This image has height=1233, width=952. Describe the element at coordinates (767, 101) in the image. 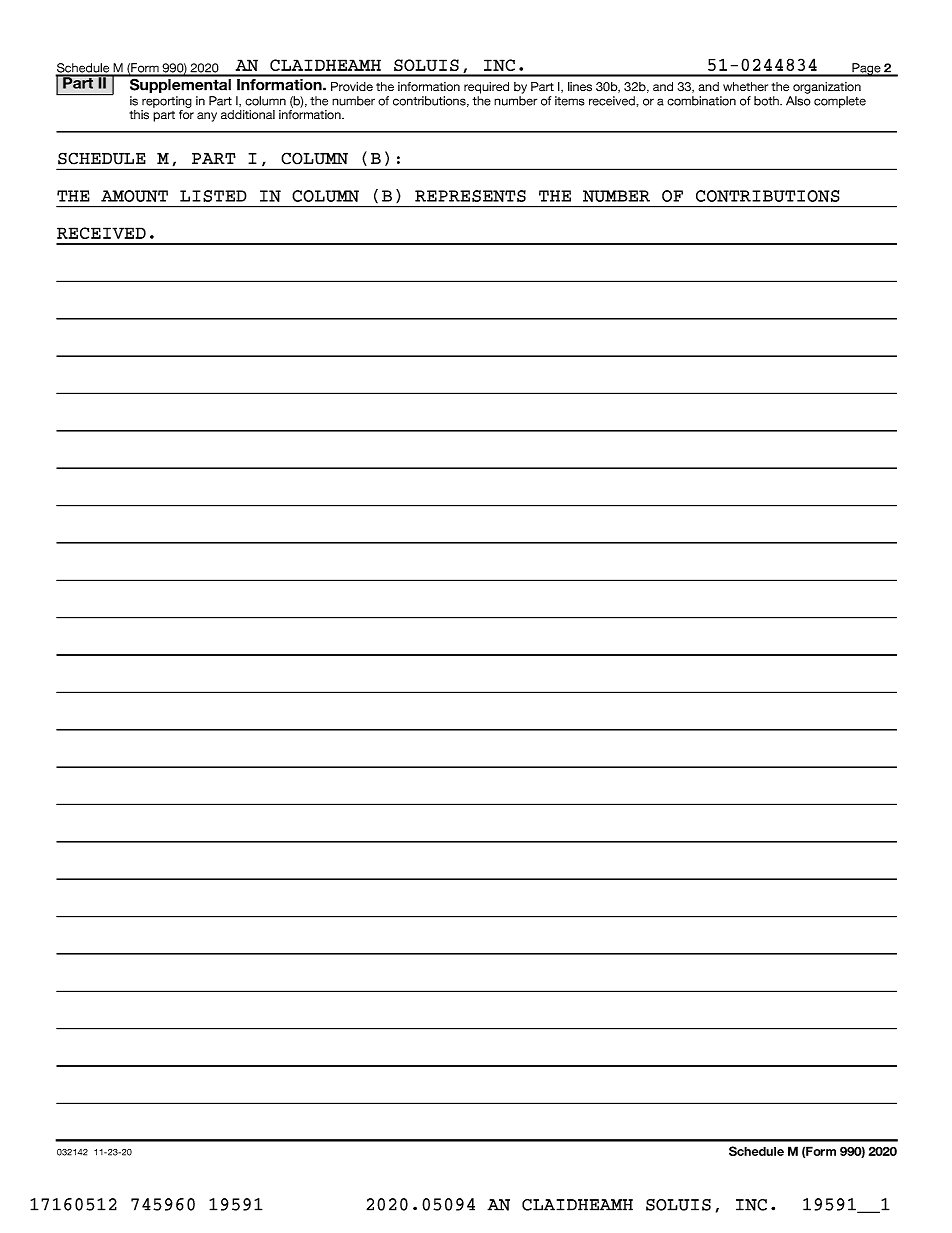

I see `both` at that location.
